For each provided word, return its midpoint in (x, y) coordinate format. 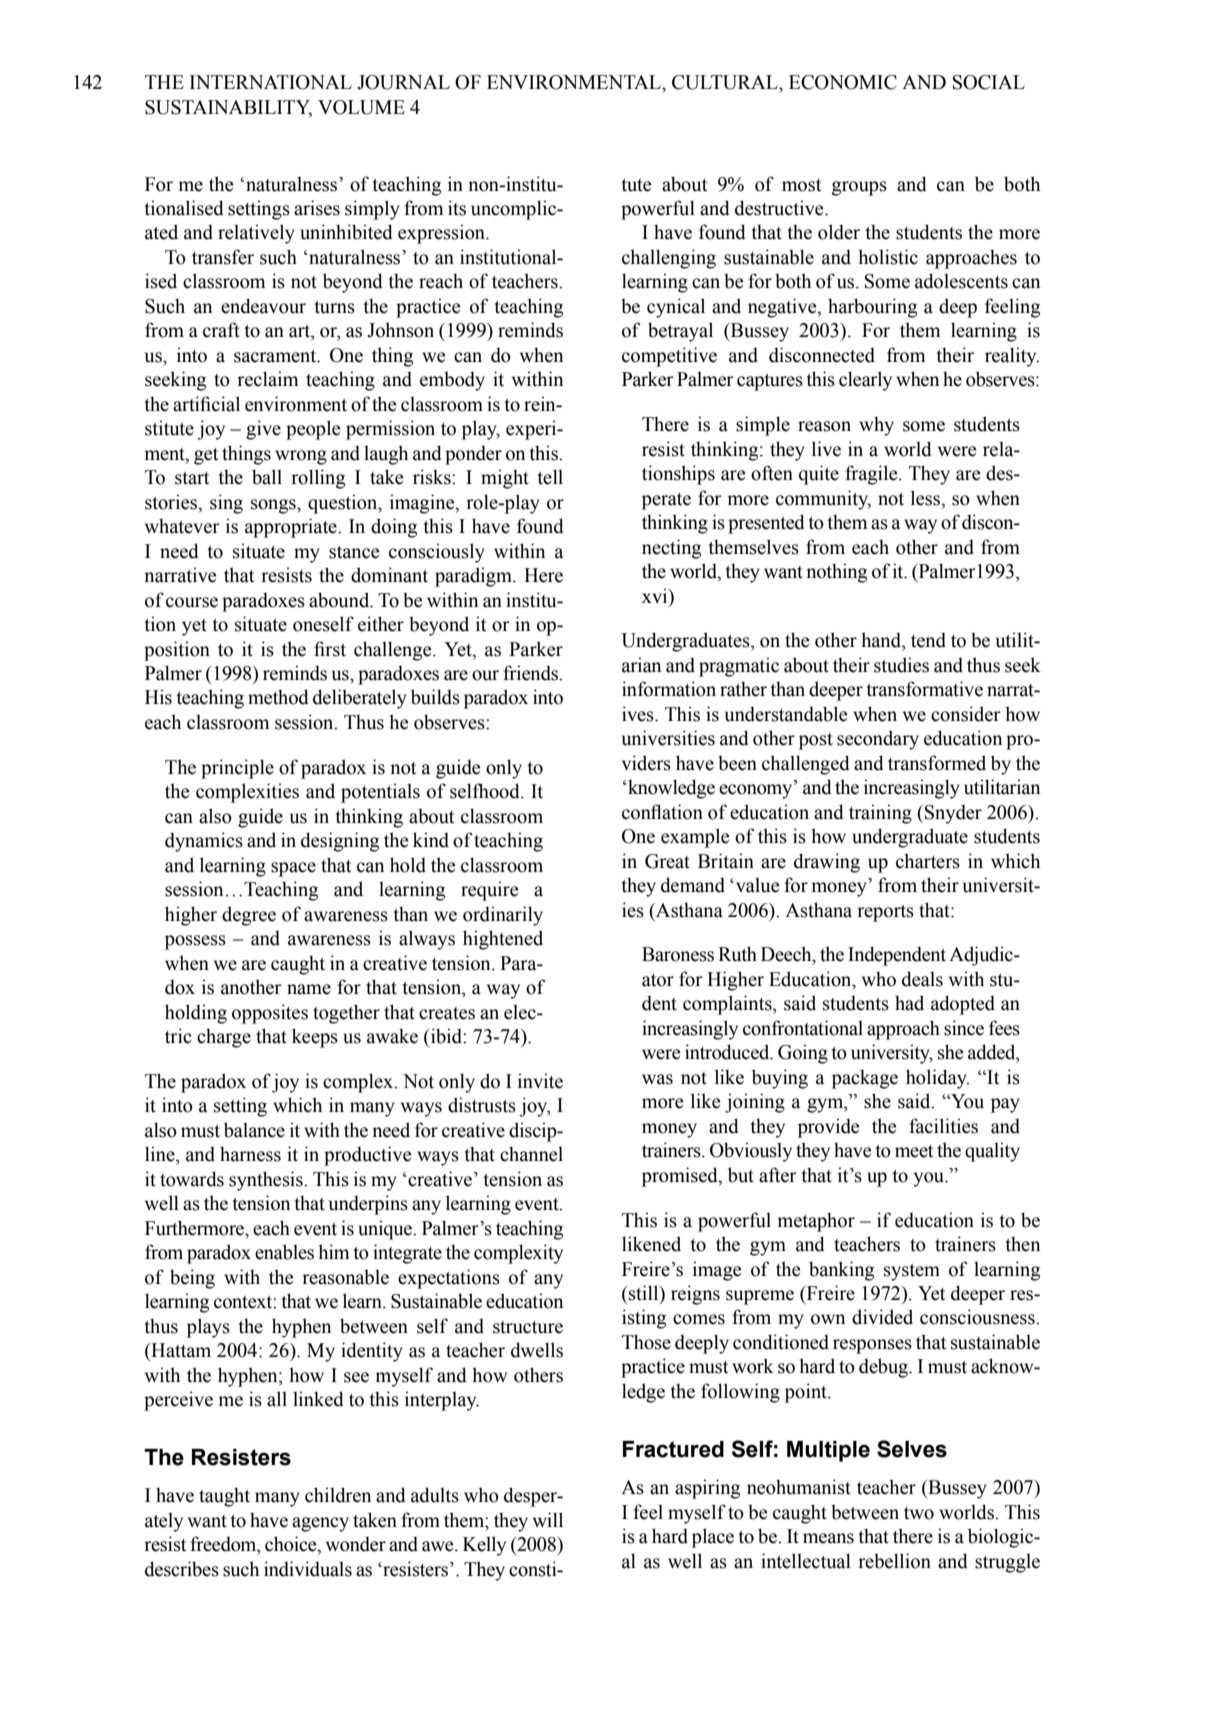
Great (667, 861)
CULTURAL (726, 82)
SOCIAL (989, 82)
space (293, 869)
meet (914, 1151)
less (926, 498)
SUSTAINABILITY (228, 108)
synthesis (267, 1181)
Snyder (953, 814)
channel (531, 1154)
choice (292, 1545)
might (505, 479)
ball (267, 477)
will (548, 1519)
